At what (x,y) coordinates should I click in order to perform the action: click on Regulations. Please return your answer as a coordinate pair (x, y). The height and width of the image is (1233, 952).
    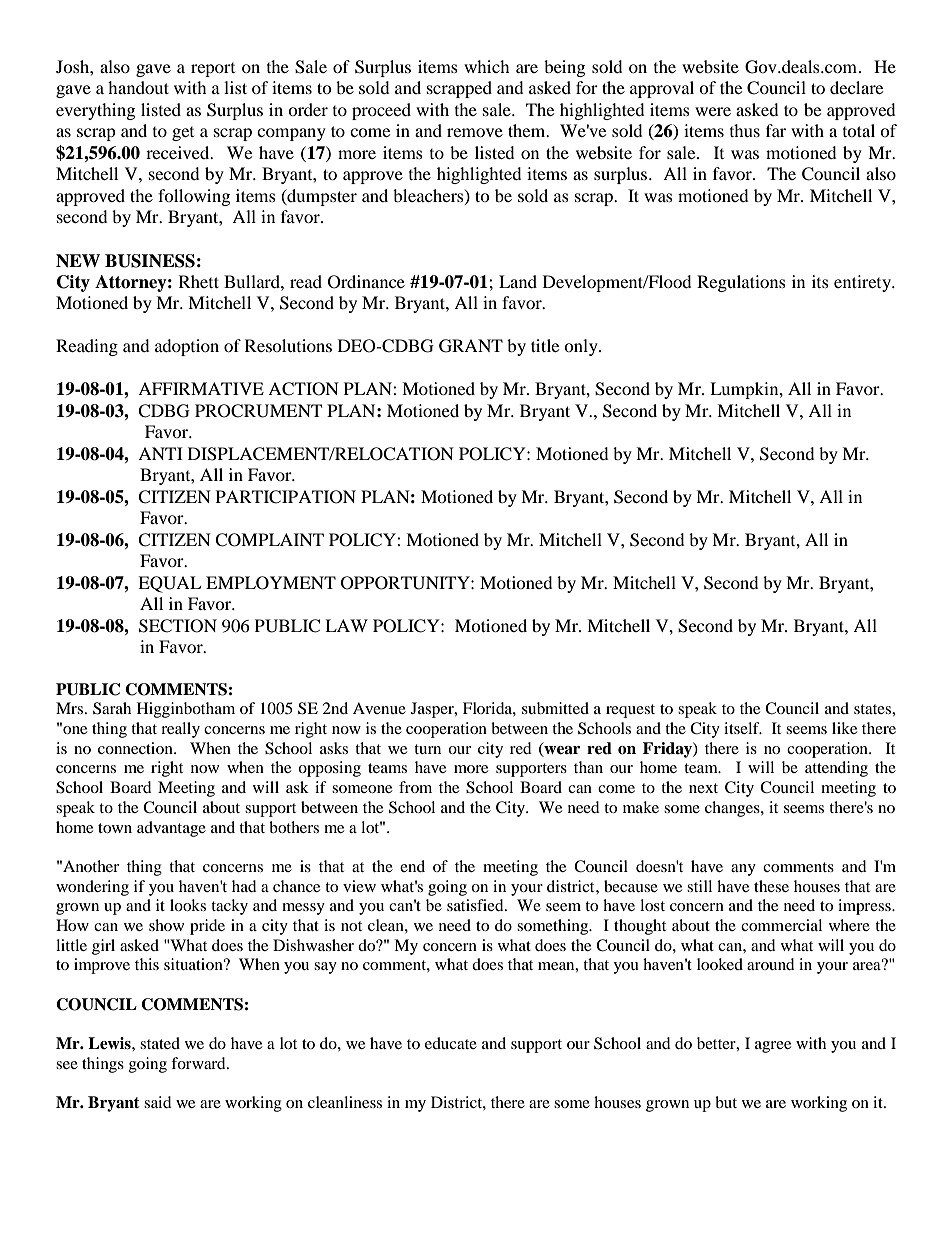
    Looking at the image, I should click on (741, 283).
